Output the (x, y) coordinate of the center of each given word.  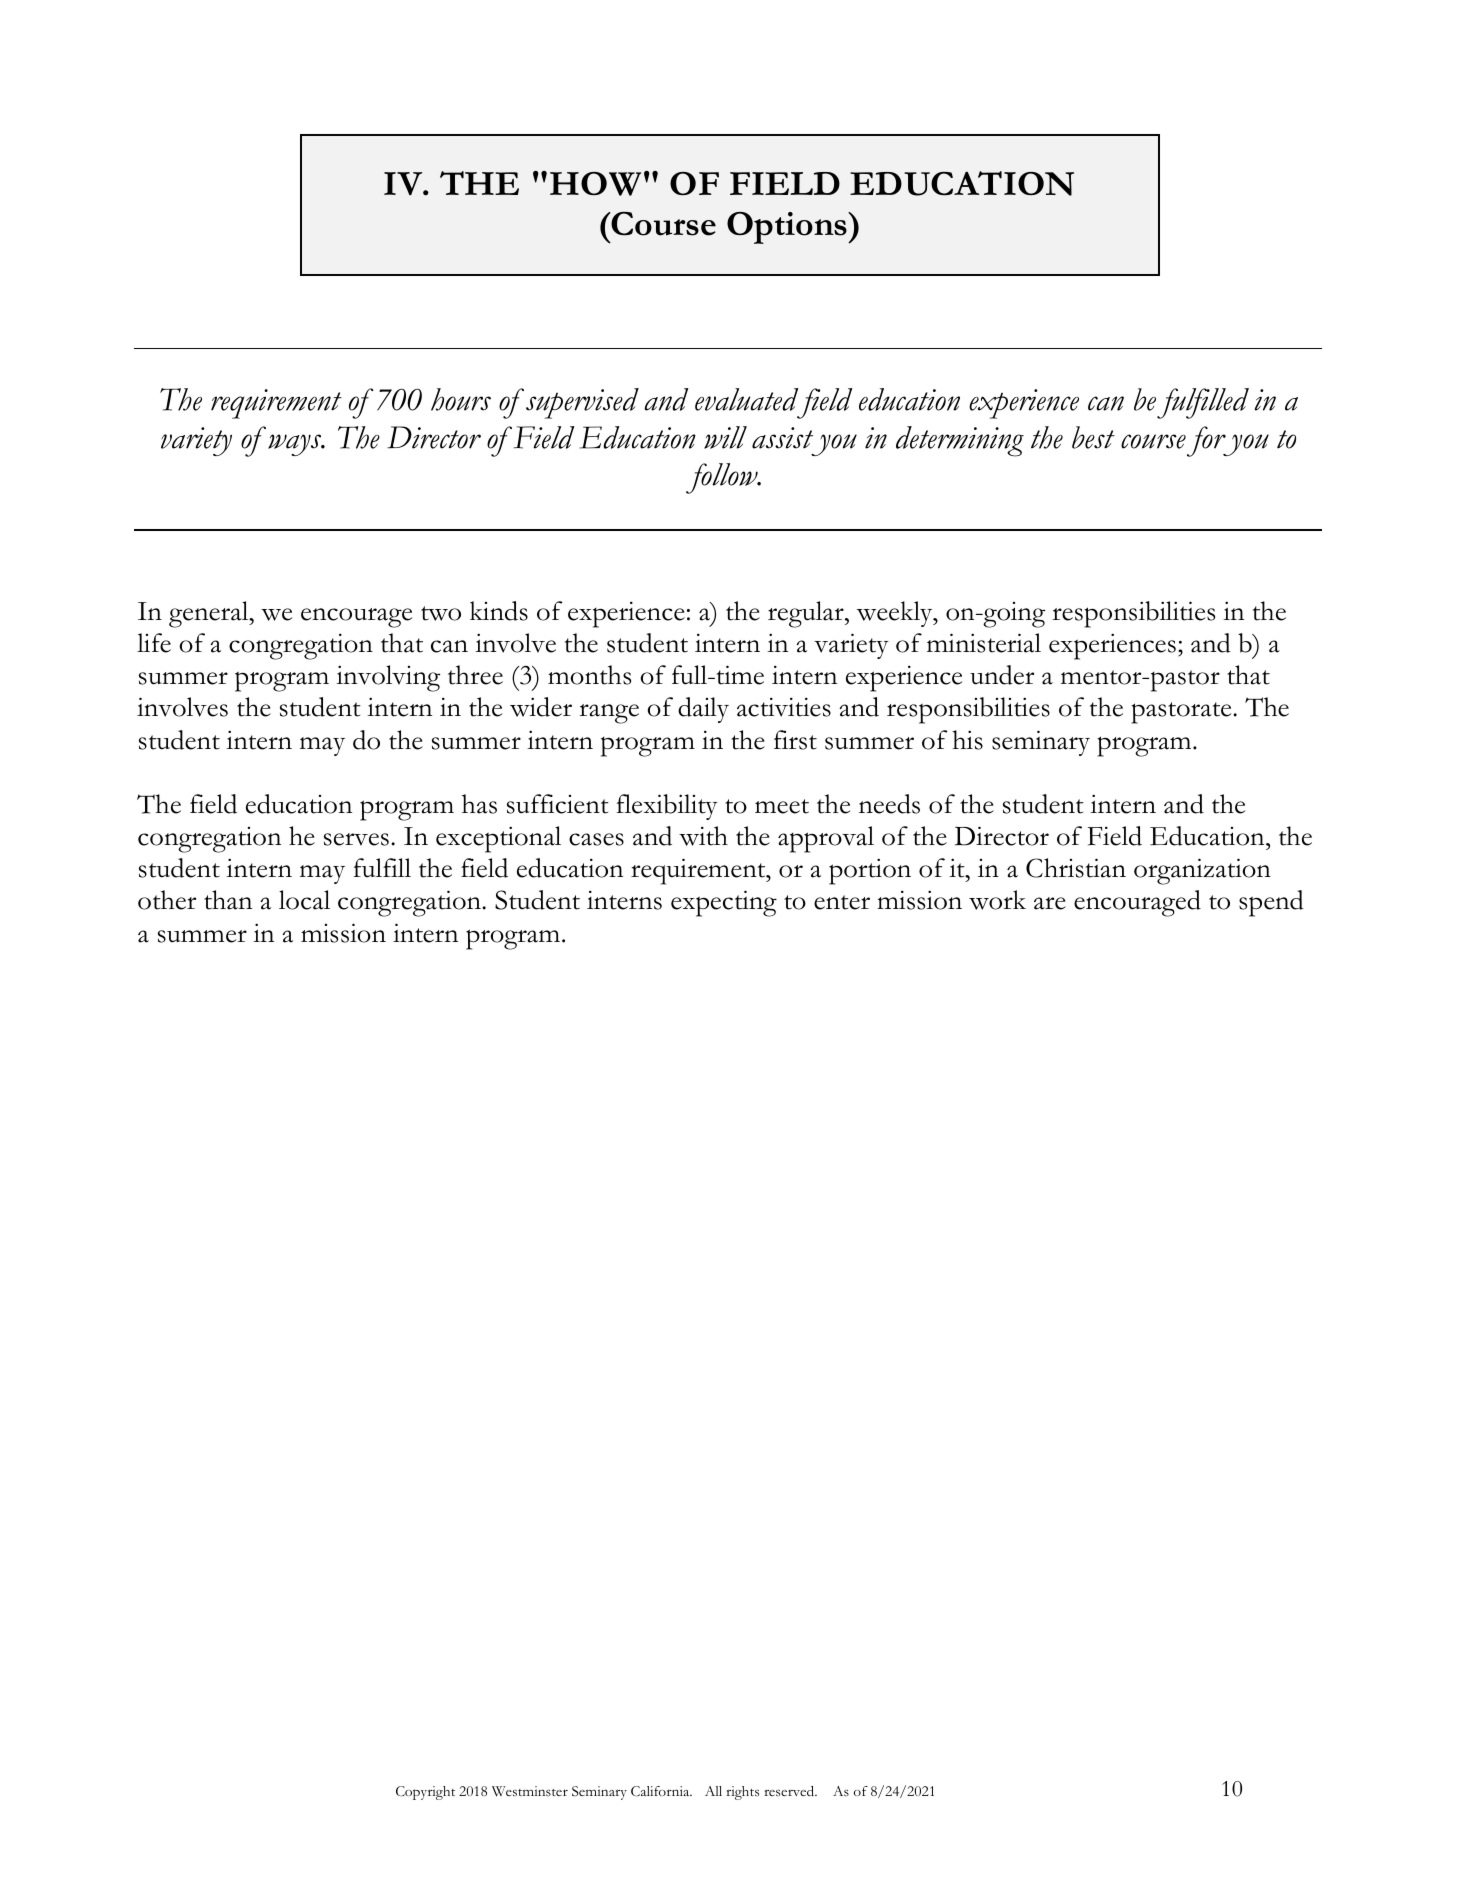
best (1093, 437)
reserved (790, 1791)
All (713, 1791)
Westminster (530, 1791)
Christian (1076, 868)
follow (723, 478)
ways (296, 445)
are (1050, 903)
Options (788, 228)
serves (356, 839)
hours (461, 399)
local (304, 900)
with (703, 836)
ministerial (984, 643)
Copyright (425, 1793)
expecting (724, 903)
